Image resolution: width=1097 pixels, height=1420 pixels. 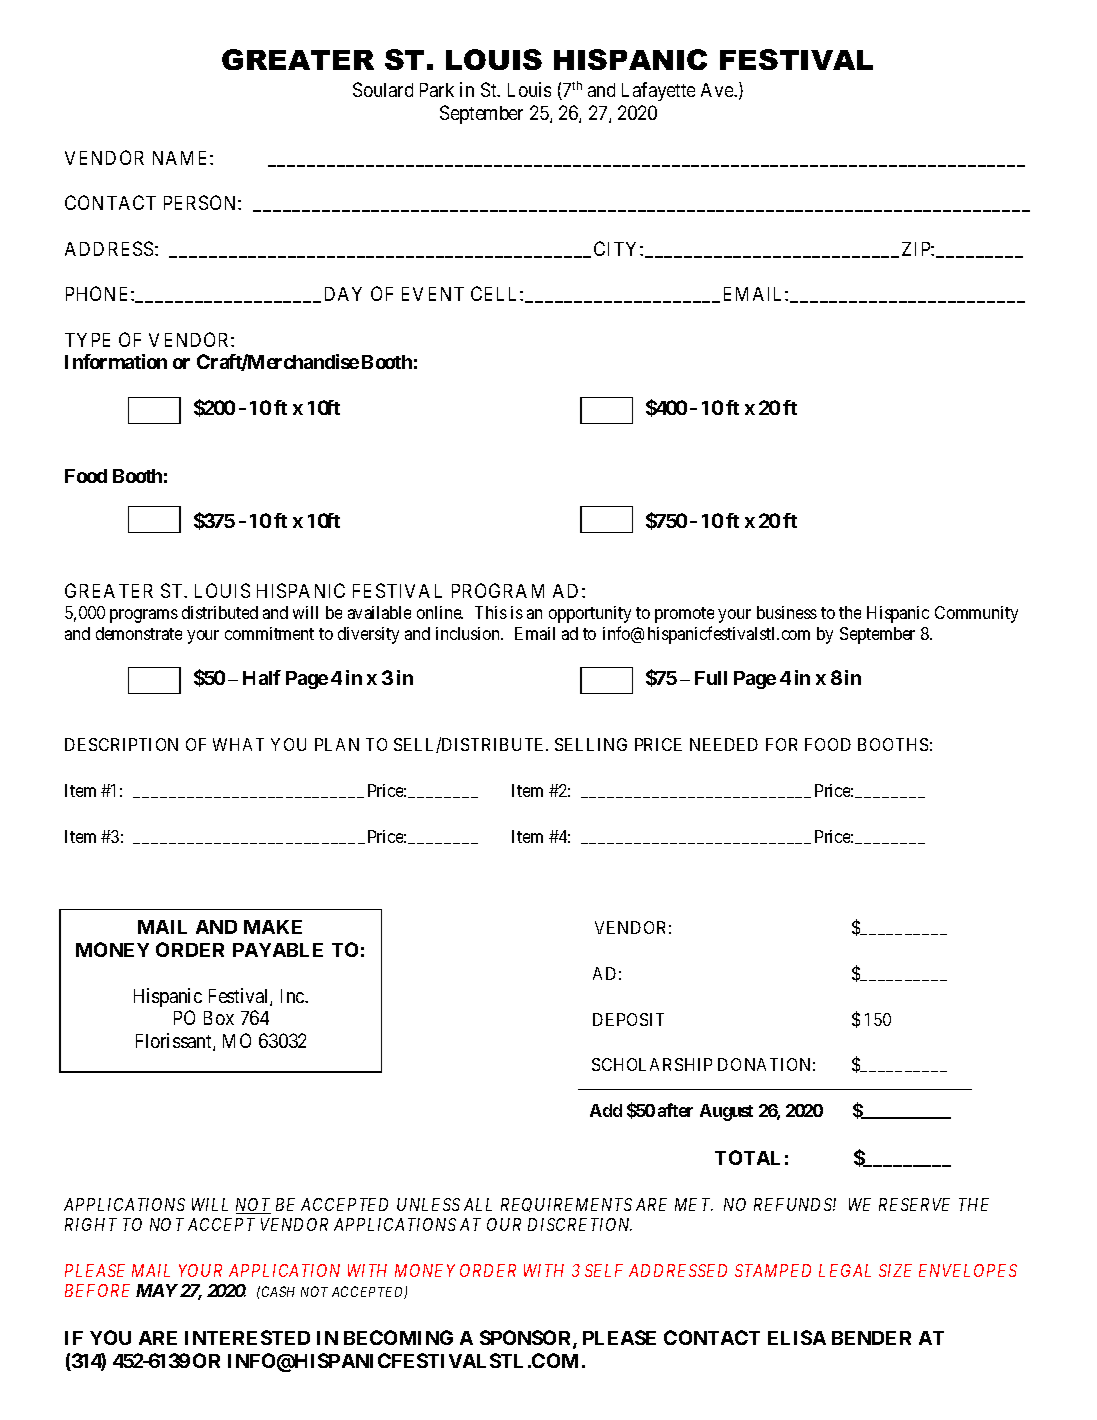 I want to click on WHAT, so click(x=238, y=744).
